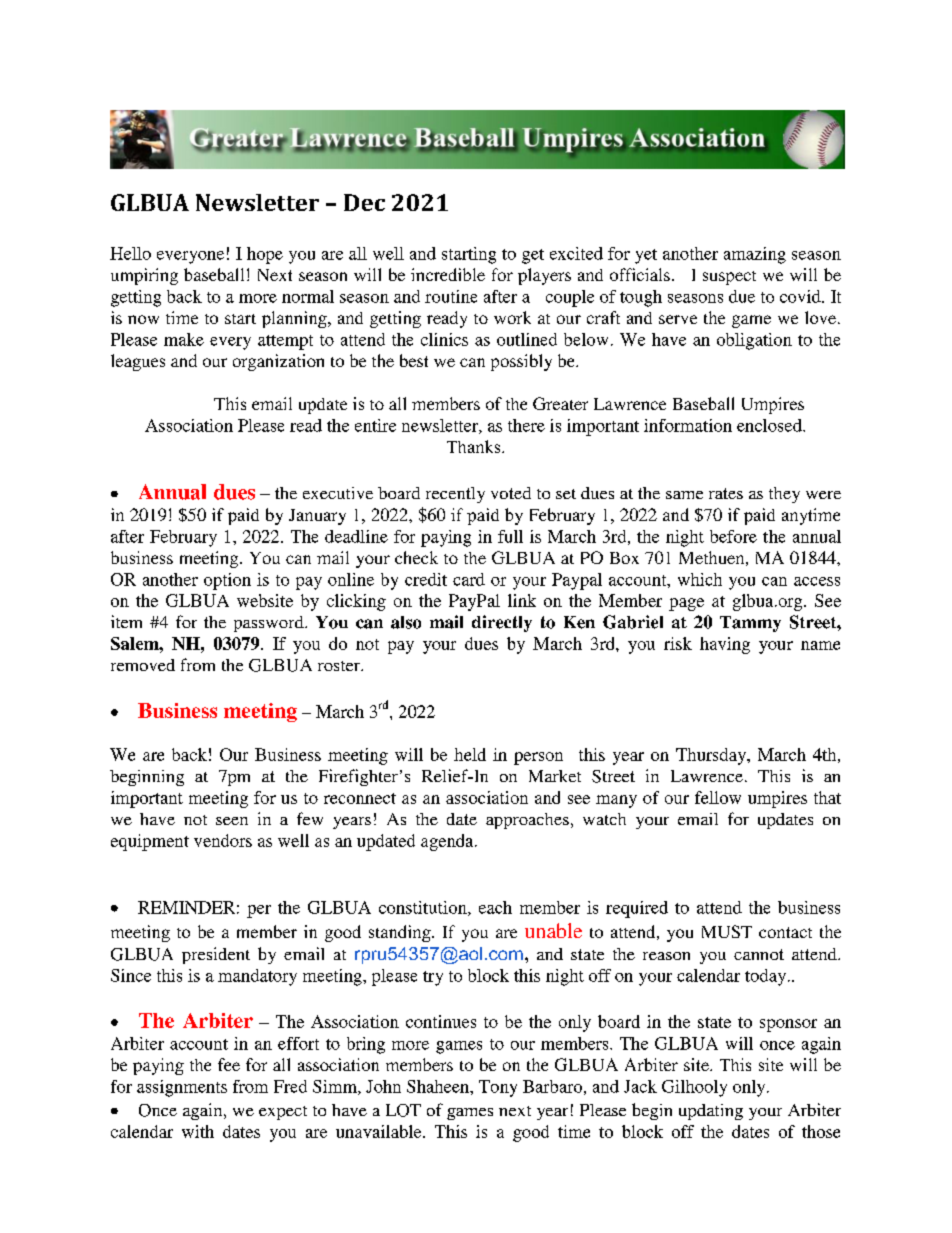 The width and height of the screenshot is (952, 1233). I want to click on incredible, so click(448, 274).
